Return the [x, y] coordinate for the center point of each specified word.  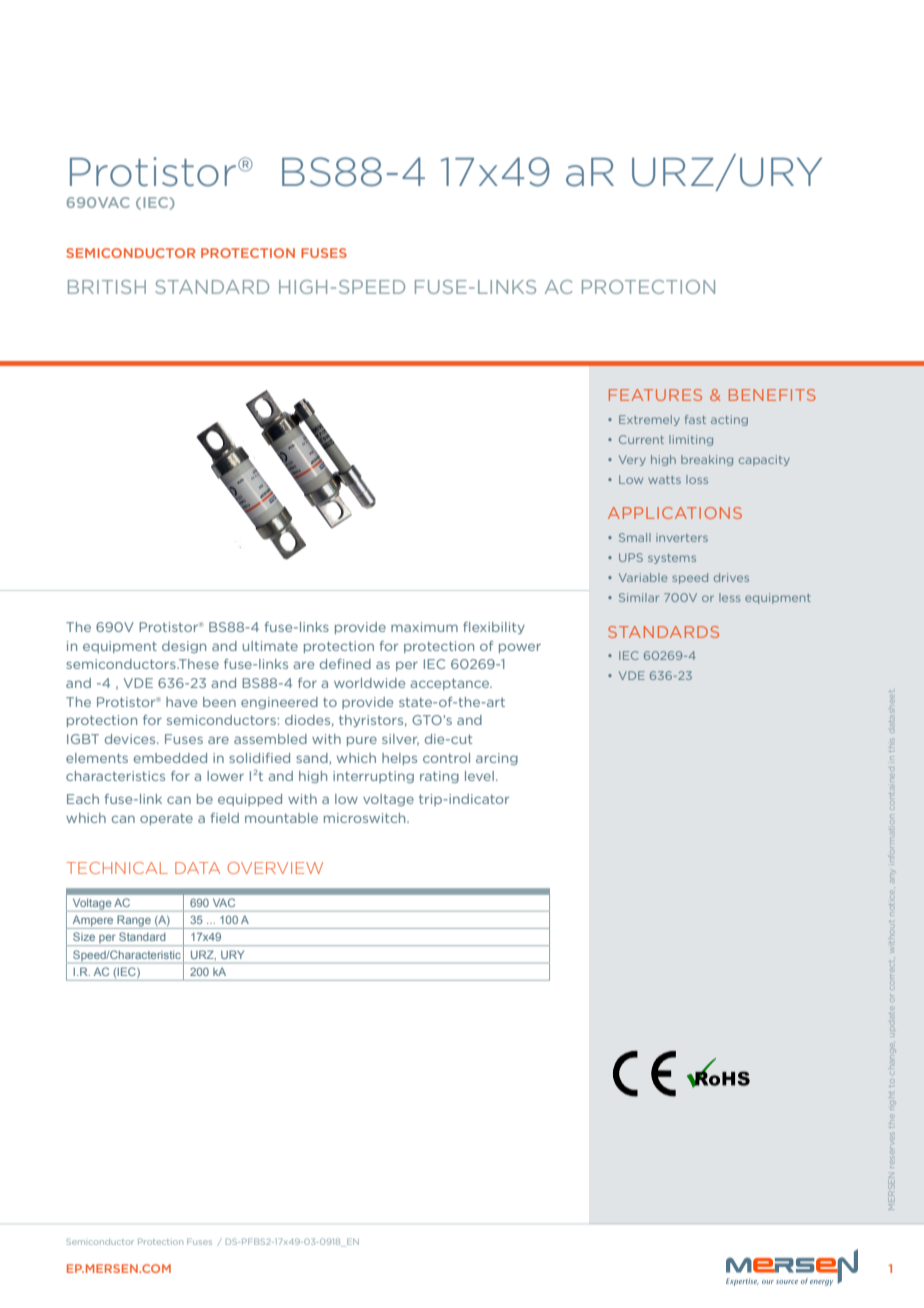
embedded [170, 758]
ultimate [270, 646]
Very [632, 460]
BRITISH [107, 287]
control [446, 758]
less [730, 597]
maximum [424, 627]
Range [134, 922]
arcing [497, 759]
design [184, 647]
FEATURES [655, 395]
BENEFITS [772, 395]
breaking [707, 460]
